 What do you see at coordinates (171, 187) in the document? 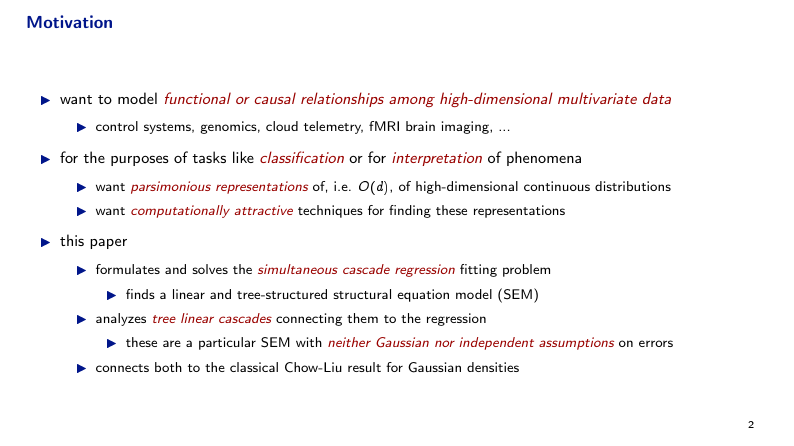
I see `parsimonious` at bounding box center [171, 187].
